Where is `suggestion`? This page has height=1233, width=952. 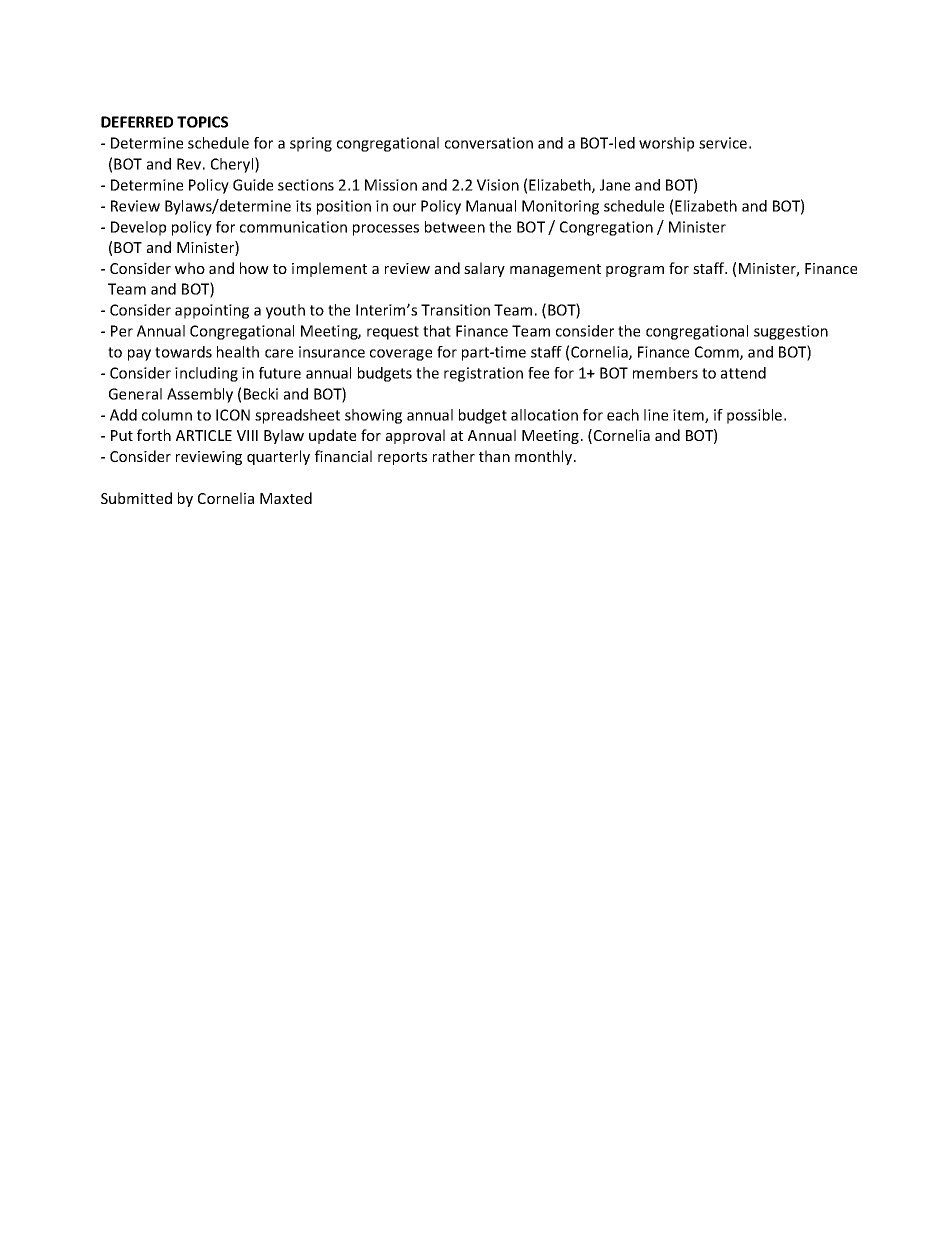
suggestion is located at coordinates (791, 332).
